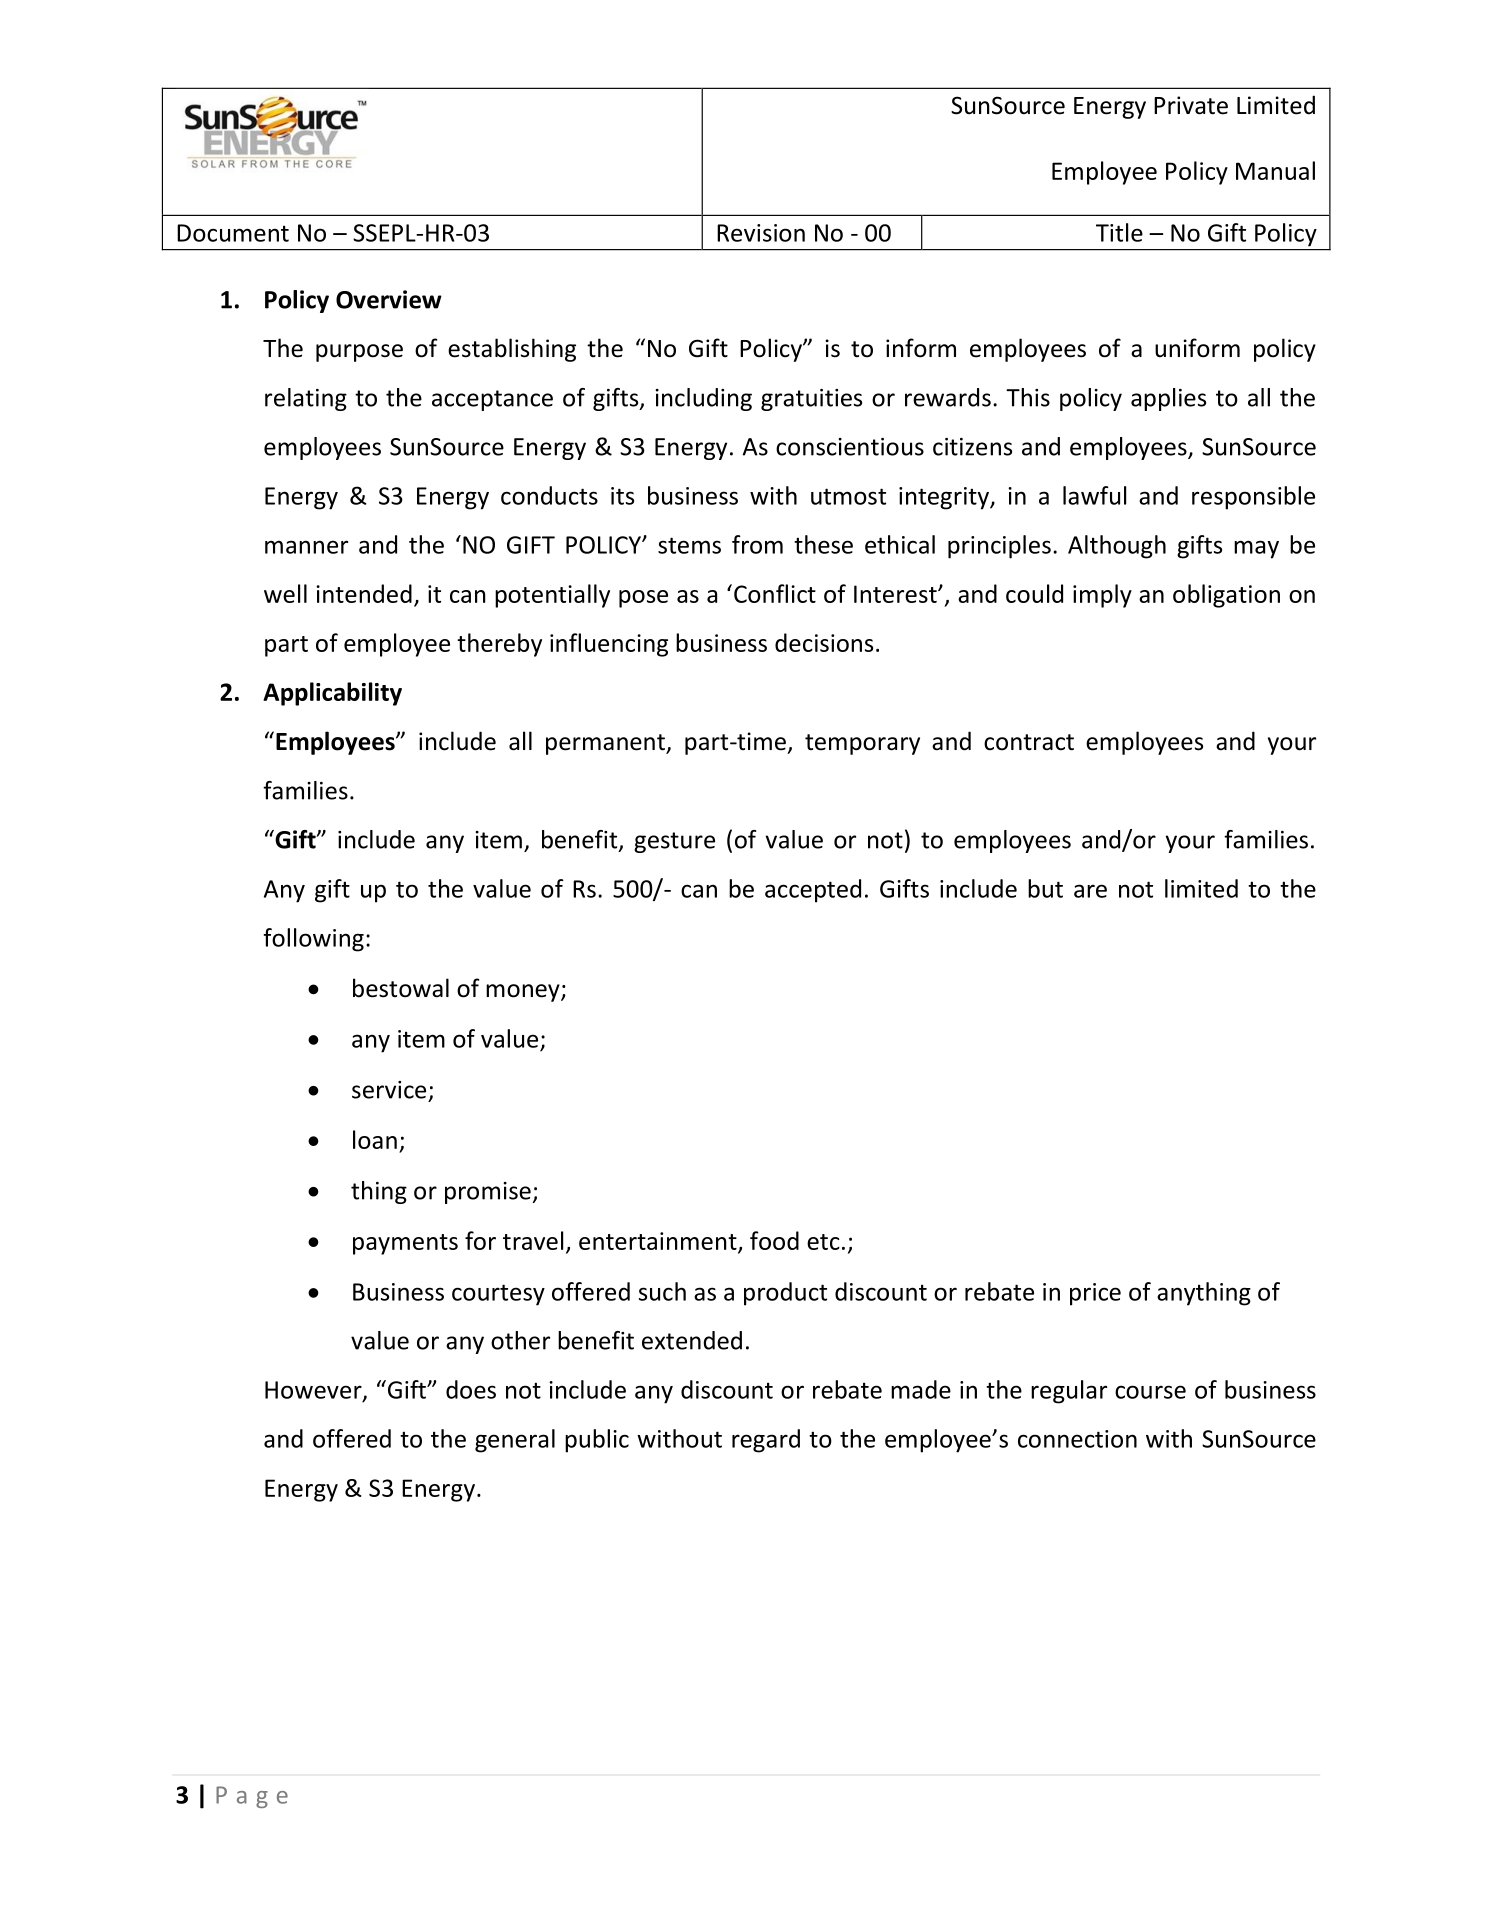 This page has height=1931, width=1492. Describe the element at coordinates (401, 988) in the page. I see `bestowal` at that location.
